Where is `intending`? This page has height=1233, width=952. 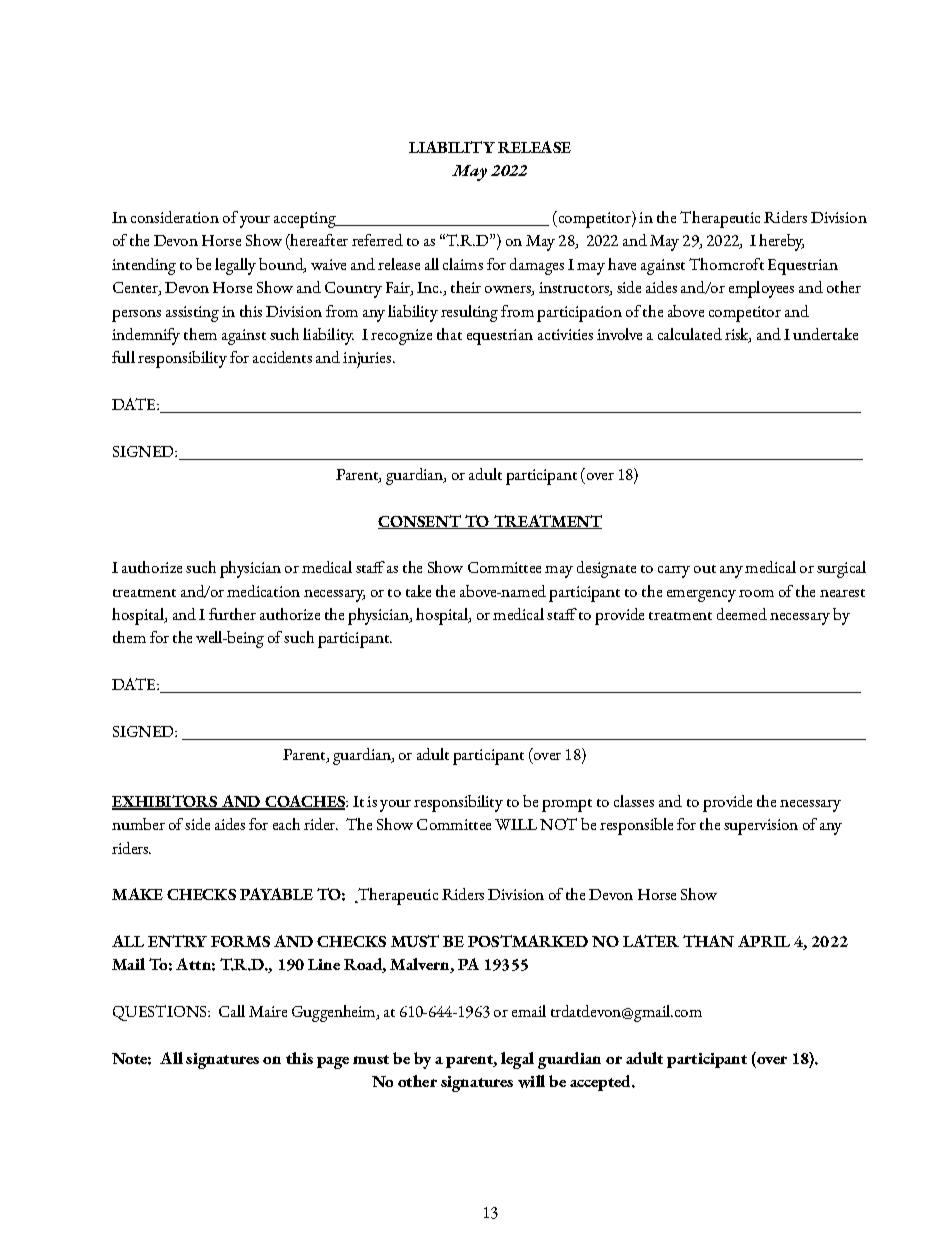 intending is located at coordinates (144, 266).
